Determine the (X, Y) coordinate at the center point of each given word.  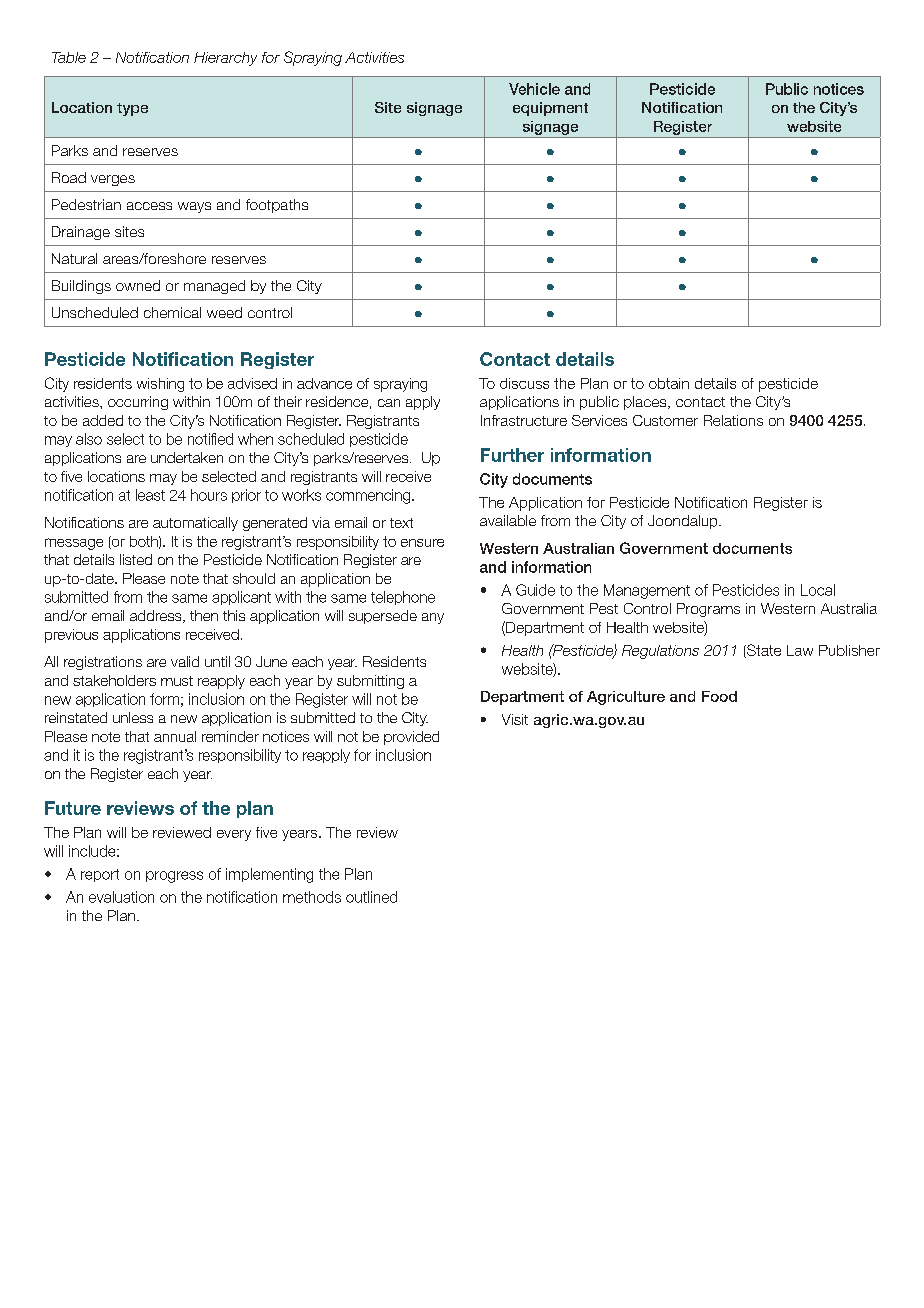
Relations (733, 420)
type (132, 109)
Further (512, 455)
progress (174, 877)
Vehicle (534, 89)
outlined (371, 897)
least (150, 495)
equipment (550, 109)
